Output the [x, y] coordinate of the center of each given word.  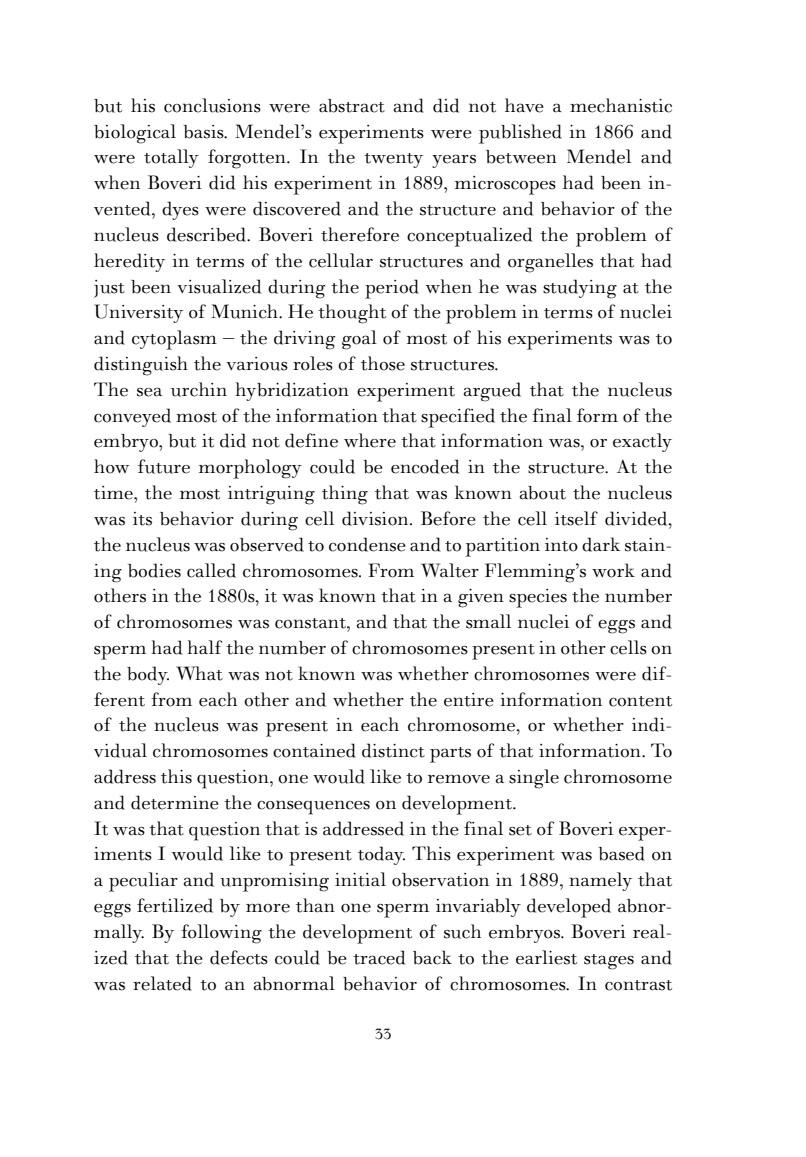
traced [379, 957]
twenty [393, 160]
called [211, 570]
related [162, 983]
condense [367, 544]
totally [171, 158]
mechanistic [621, 105]
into [561, 545]
